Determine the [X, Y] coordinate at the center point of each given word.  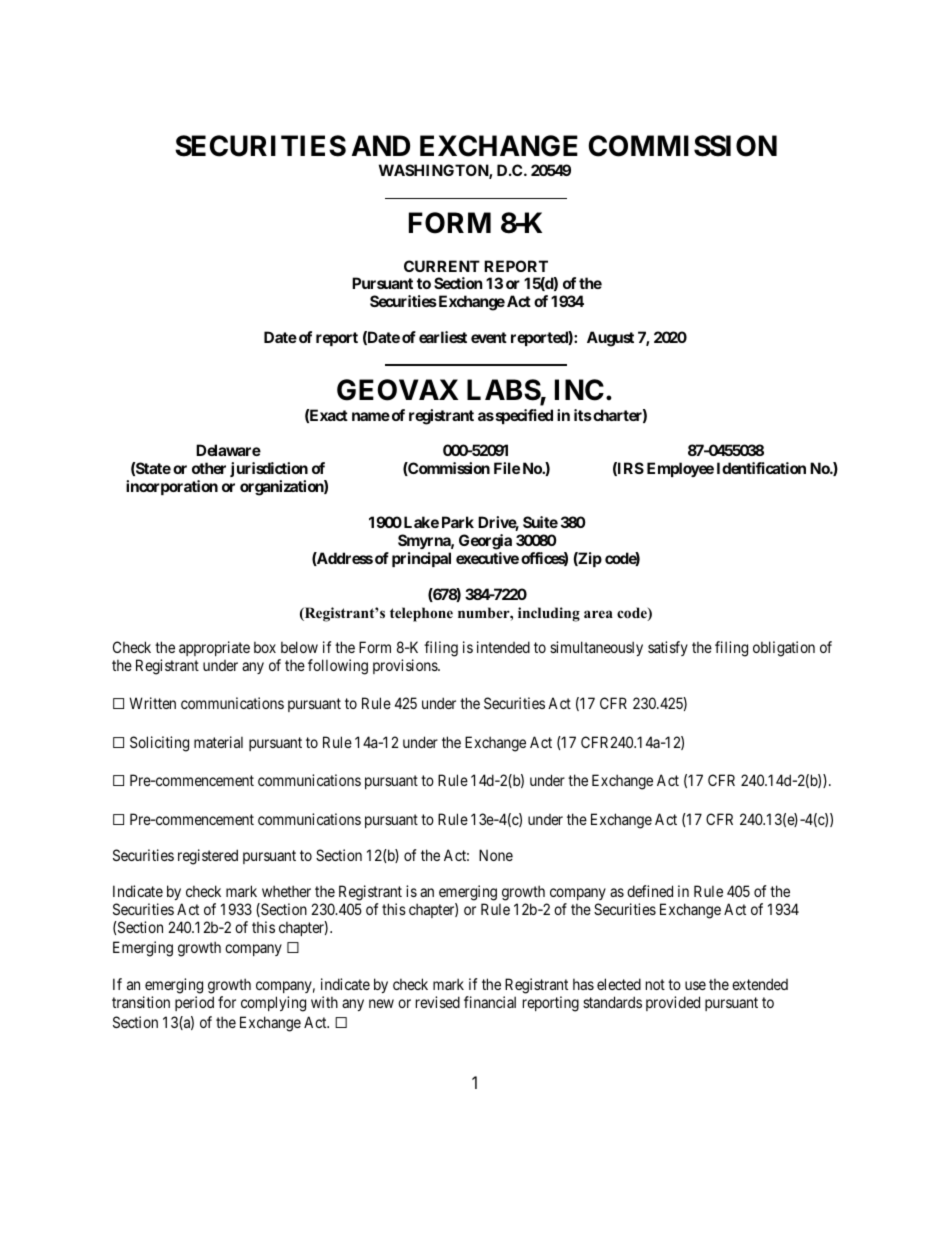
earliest [443, 337]
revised [438, 1002]
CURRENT [442, 266]
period [194, 1003]
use [695, 985]
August [610, 339]
